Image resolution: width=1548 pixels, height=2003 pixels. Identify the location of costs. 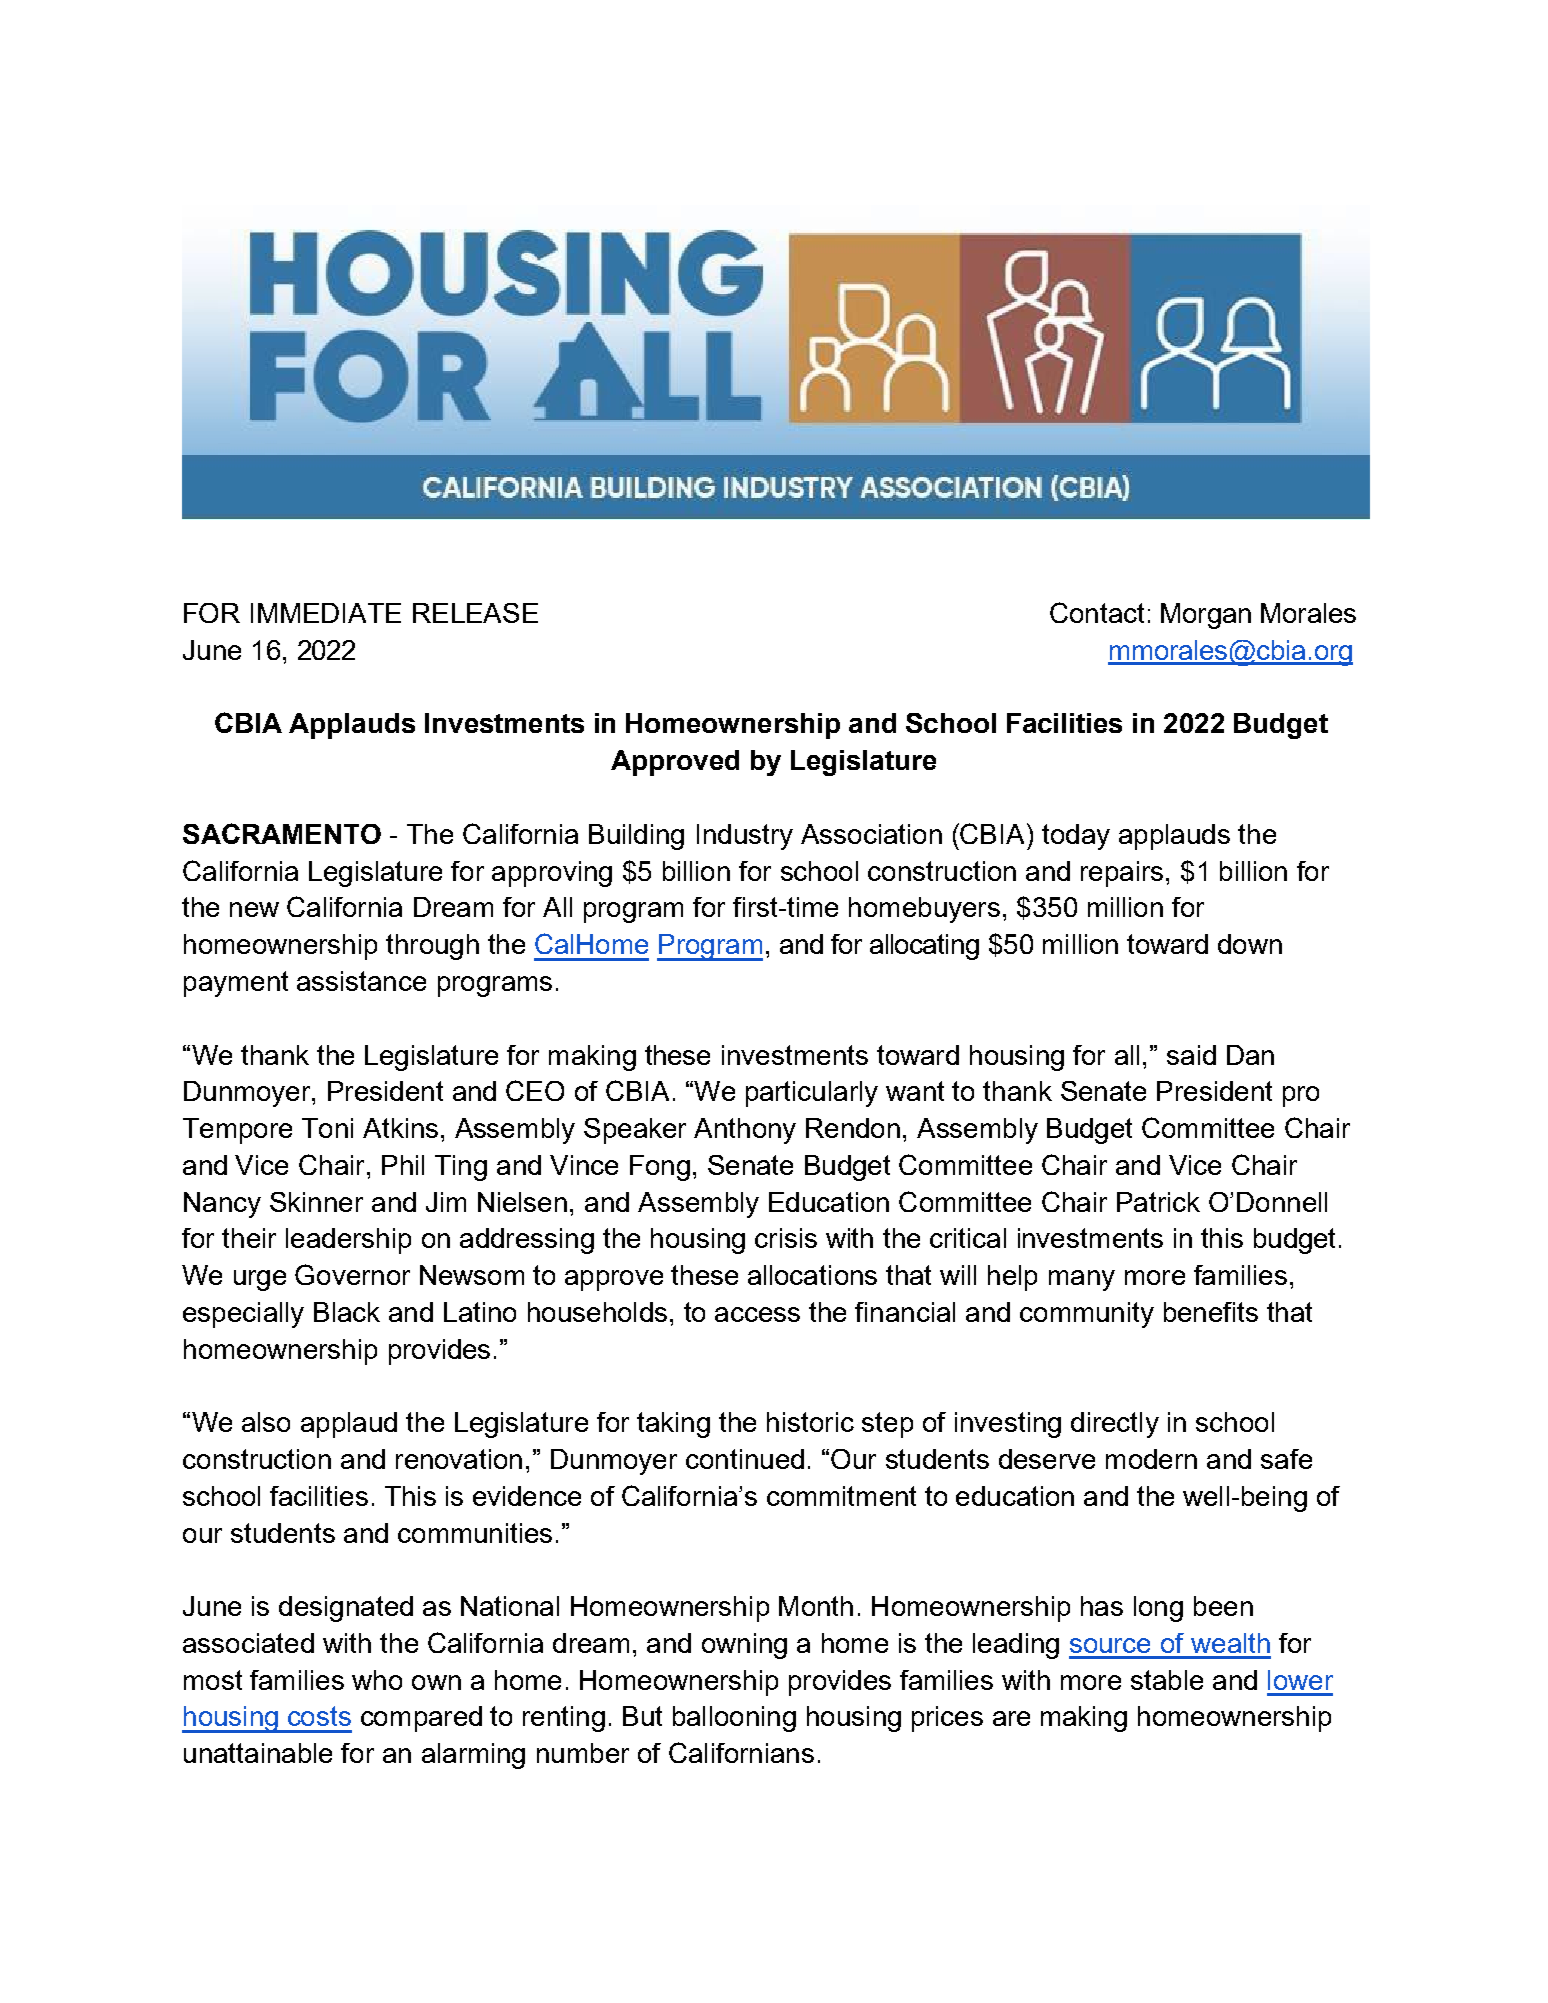
(319, 1716).
